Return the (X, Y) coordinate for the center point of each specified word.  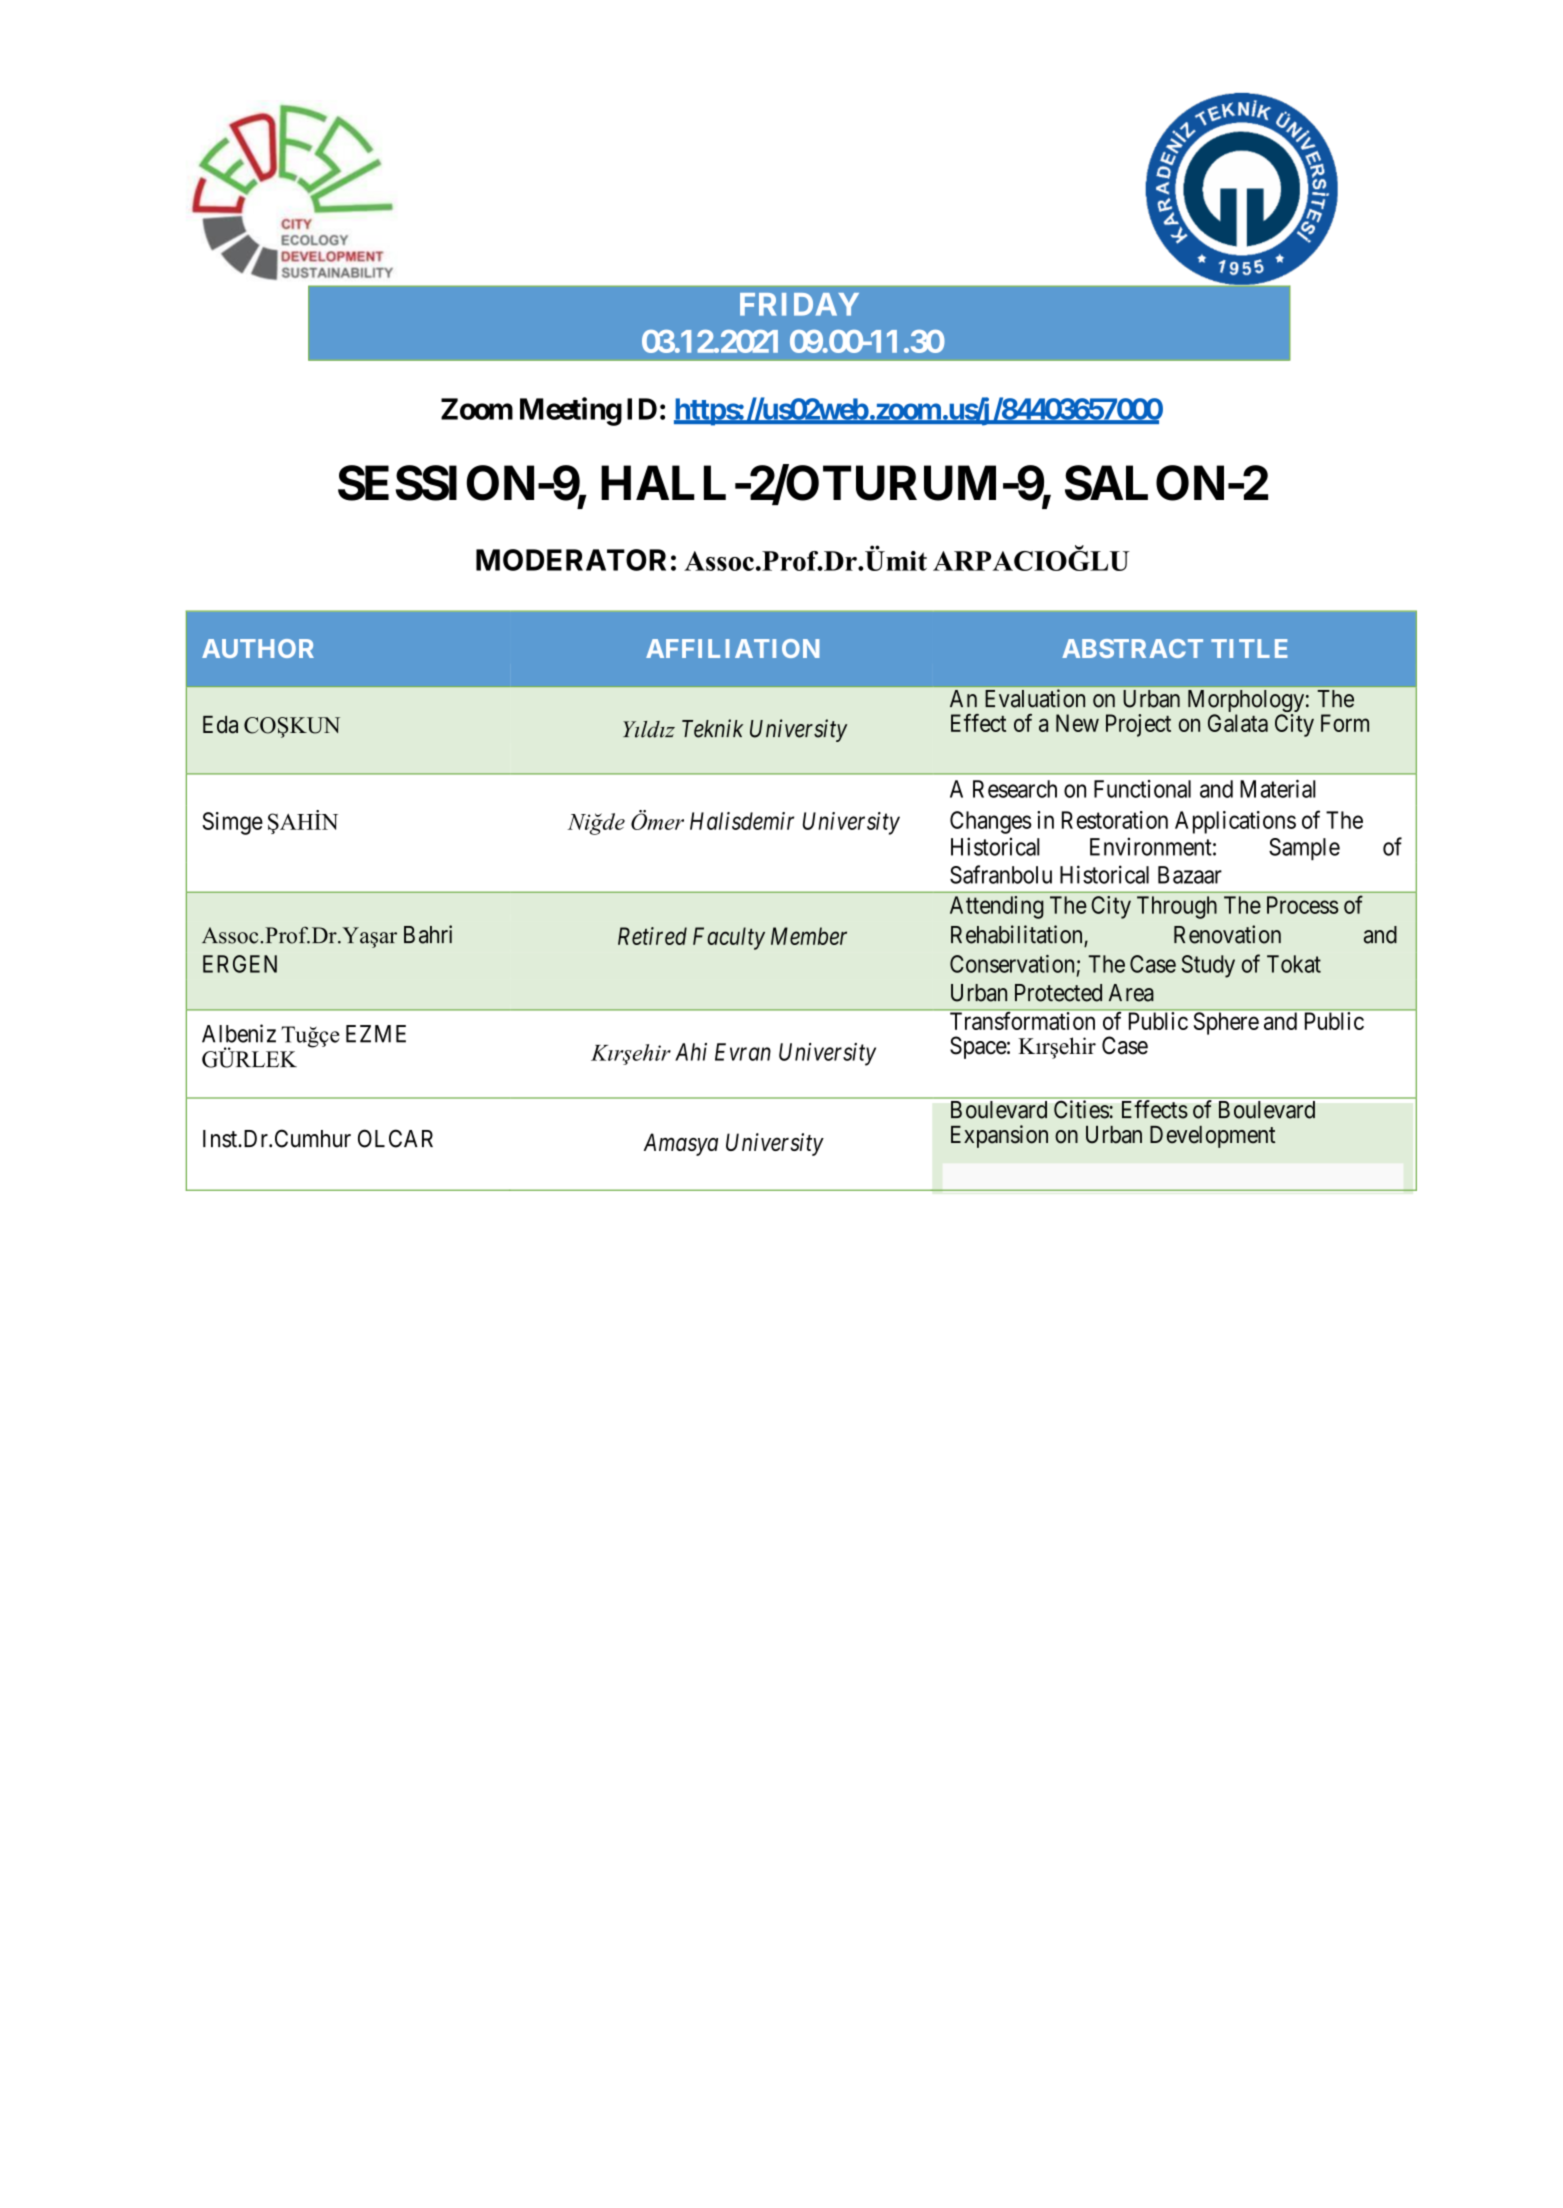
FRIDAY (799, 304)
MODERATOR (571, 560)
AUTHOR (258, 648)
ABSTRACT (1132, 648)
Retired (652, 936)
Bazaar (1190, 875)
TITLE (1249, 648)
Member (809, 936)
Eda (220, 725)
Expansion (999, 1136)
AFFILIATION (732, 648)
